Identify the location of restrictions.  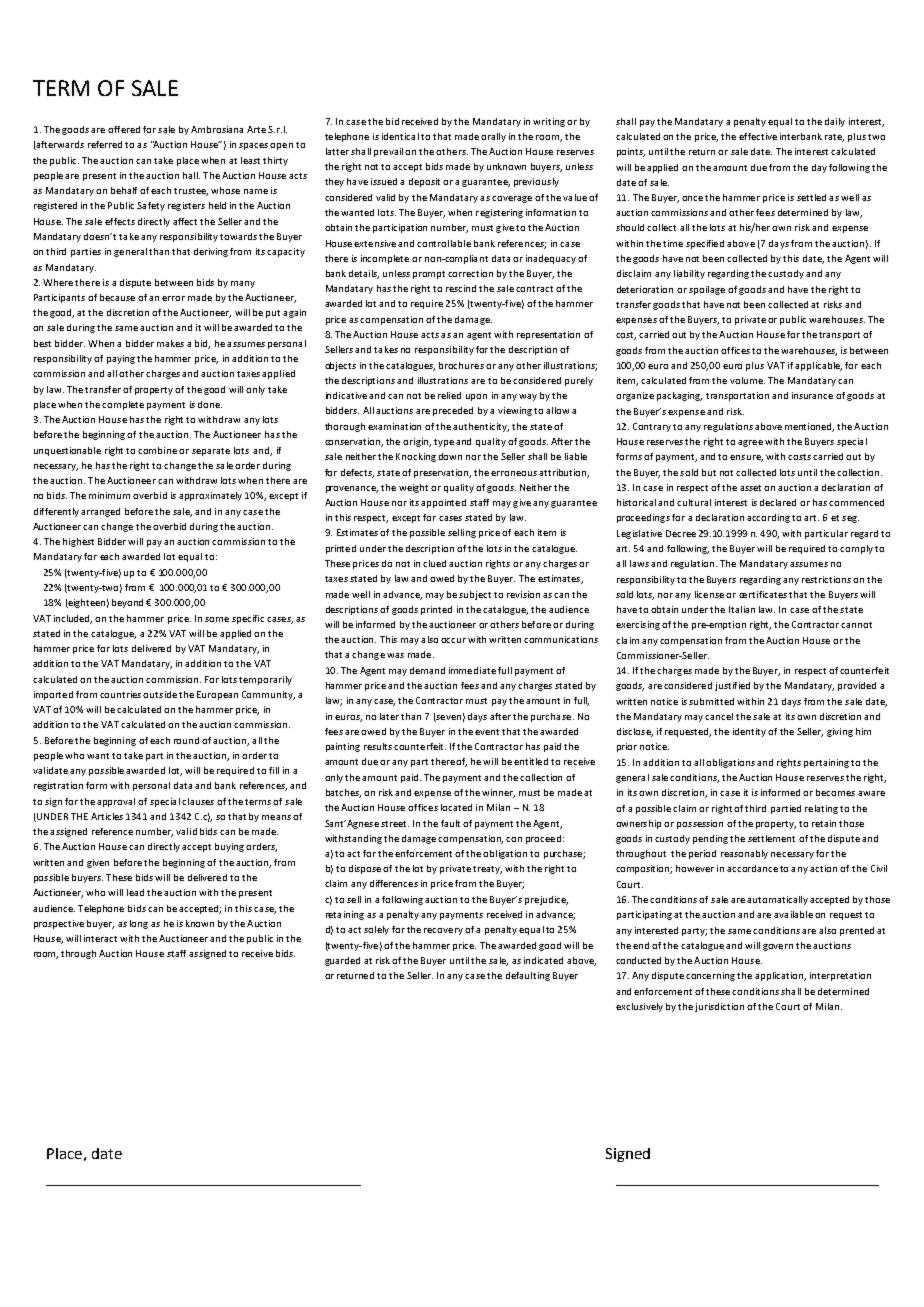
(826, 579).
